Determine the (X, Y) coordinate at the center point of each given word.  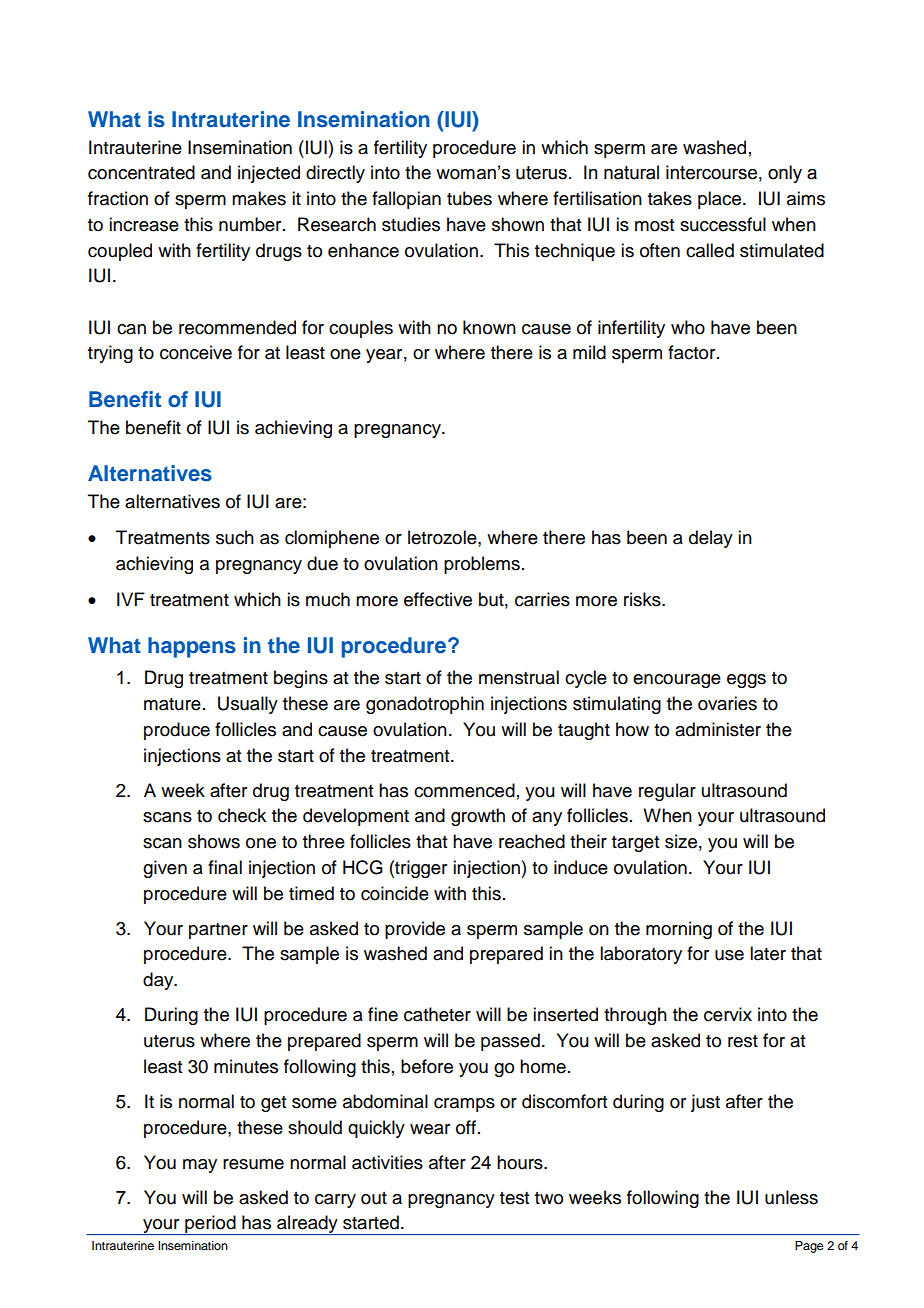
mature (172, 704)
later (768, 953)
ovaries (727, 703)
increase (144, 224)
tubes (469, 198)
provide (415, 930)
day (159, 981)
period (210, 1225)
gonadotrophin (425, 705)
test (514, 1198)
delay (711, 539)
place (721, 200)
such (235, 537)
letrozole (443, 537)
